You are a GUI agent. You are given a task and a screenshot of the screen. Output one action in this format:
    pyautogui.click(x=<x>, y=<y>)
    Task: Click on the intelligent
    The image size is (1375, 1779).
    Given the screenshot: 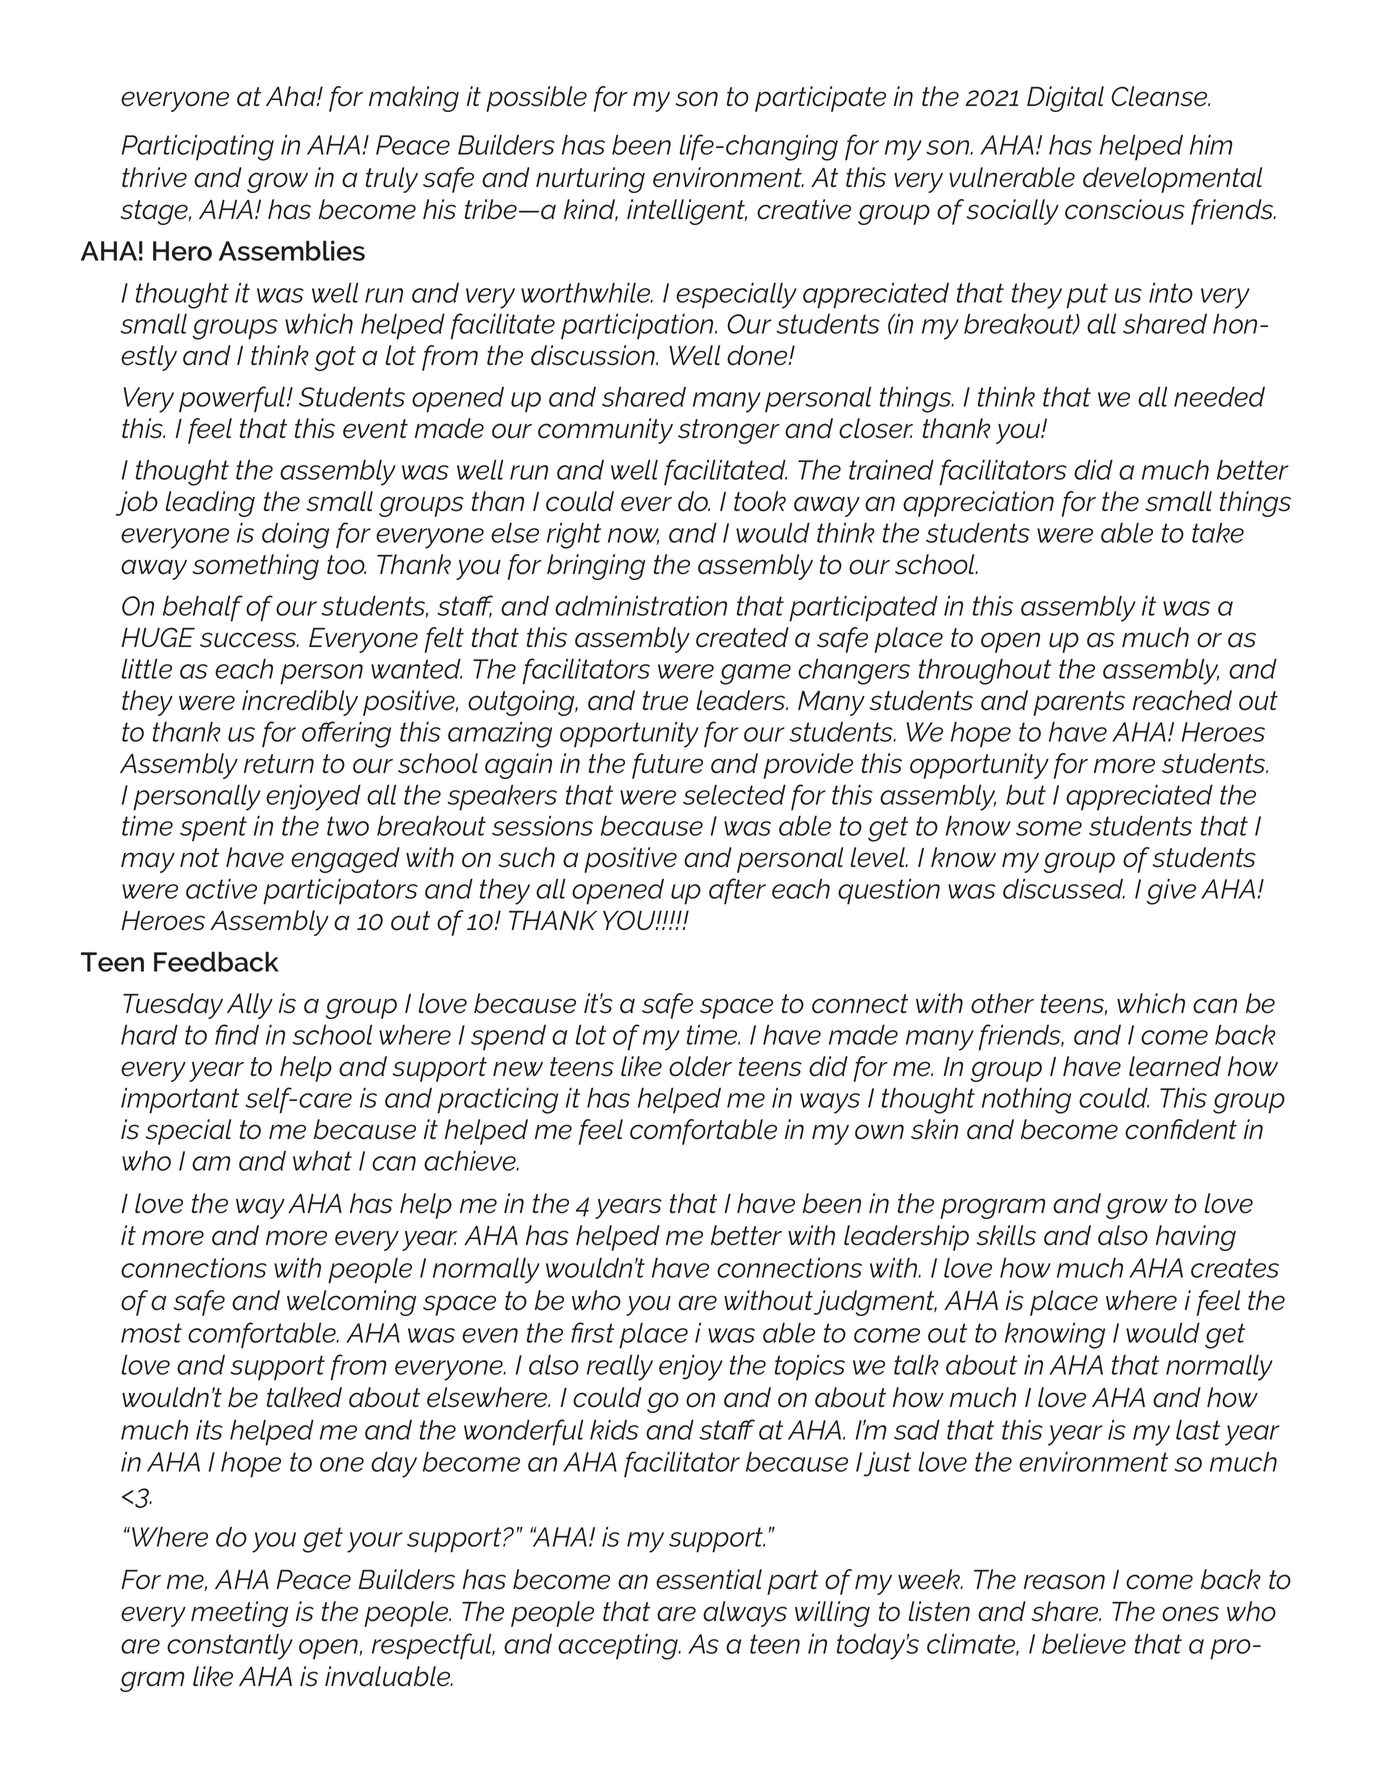 What is the action you would take?
    pyautogui.click(x=687, y=212)
